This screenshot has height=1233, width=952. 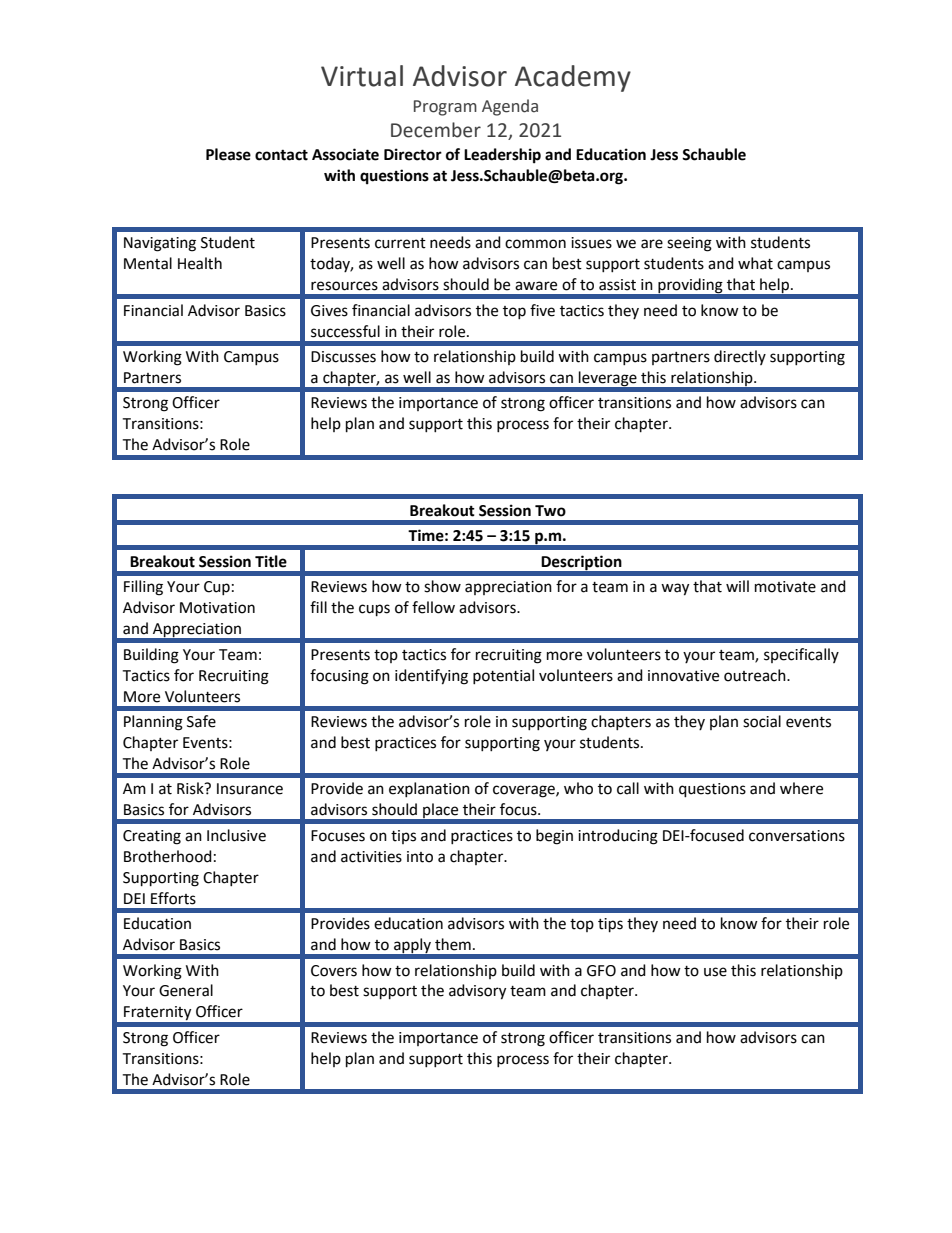 I want to click on Academy, so click(x=573, y=78).
